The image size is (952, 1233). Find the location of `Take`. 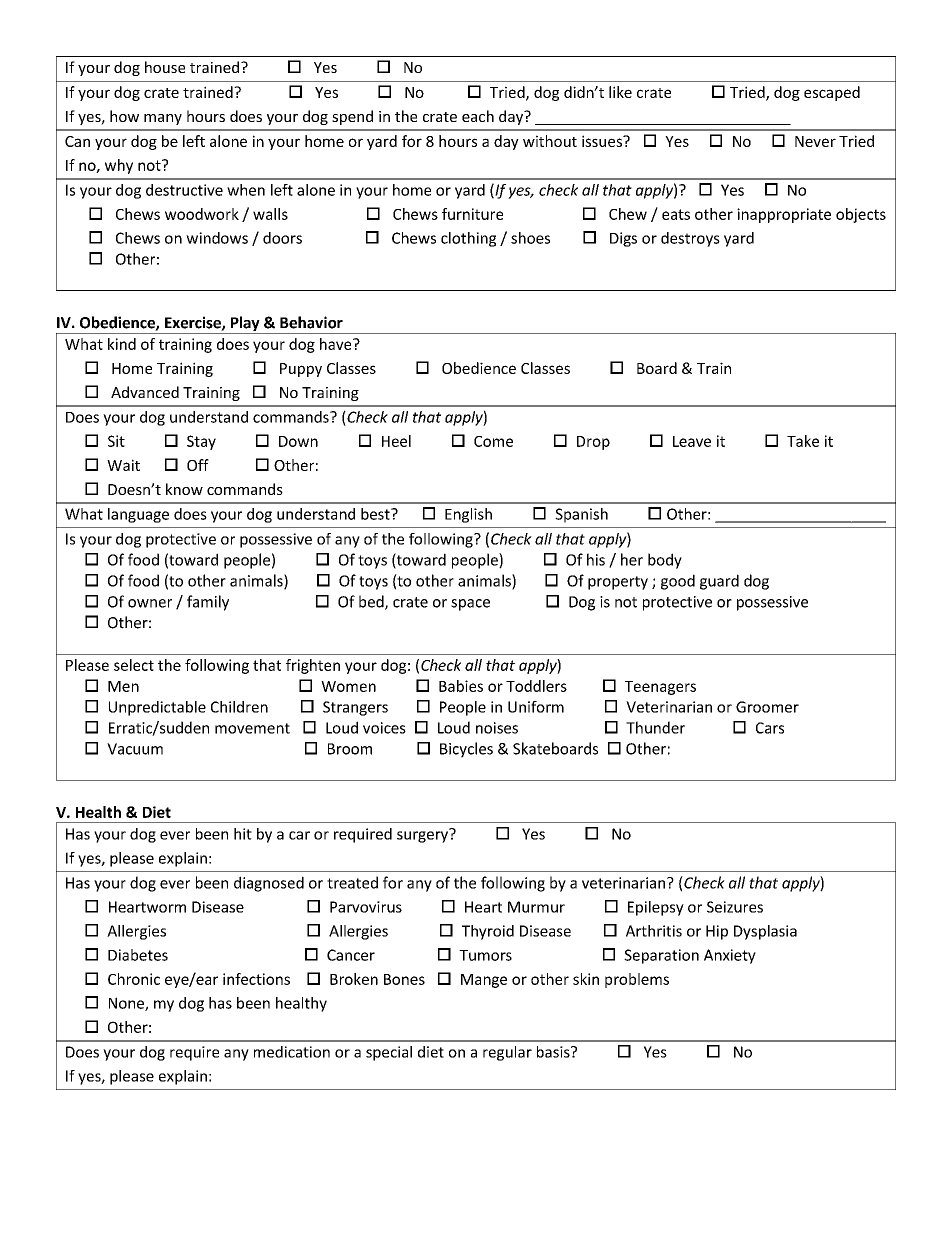

Take is located at coordinates (803, 441).
